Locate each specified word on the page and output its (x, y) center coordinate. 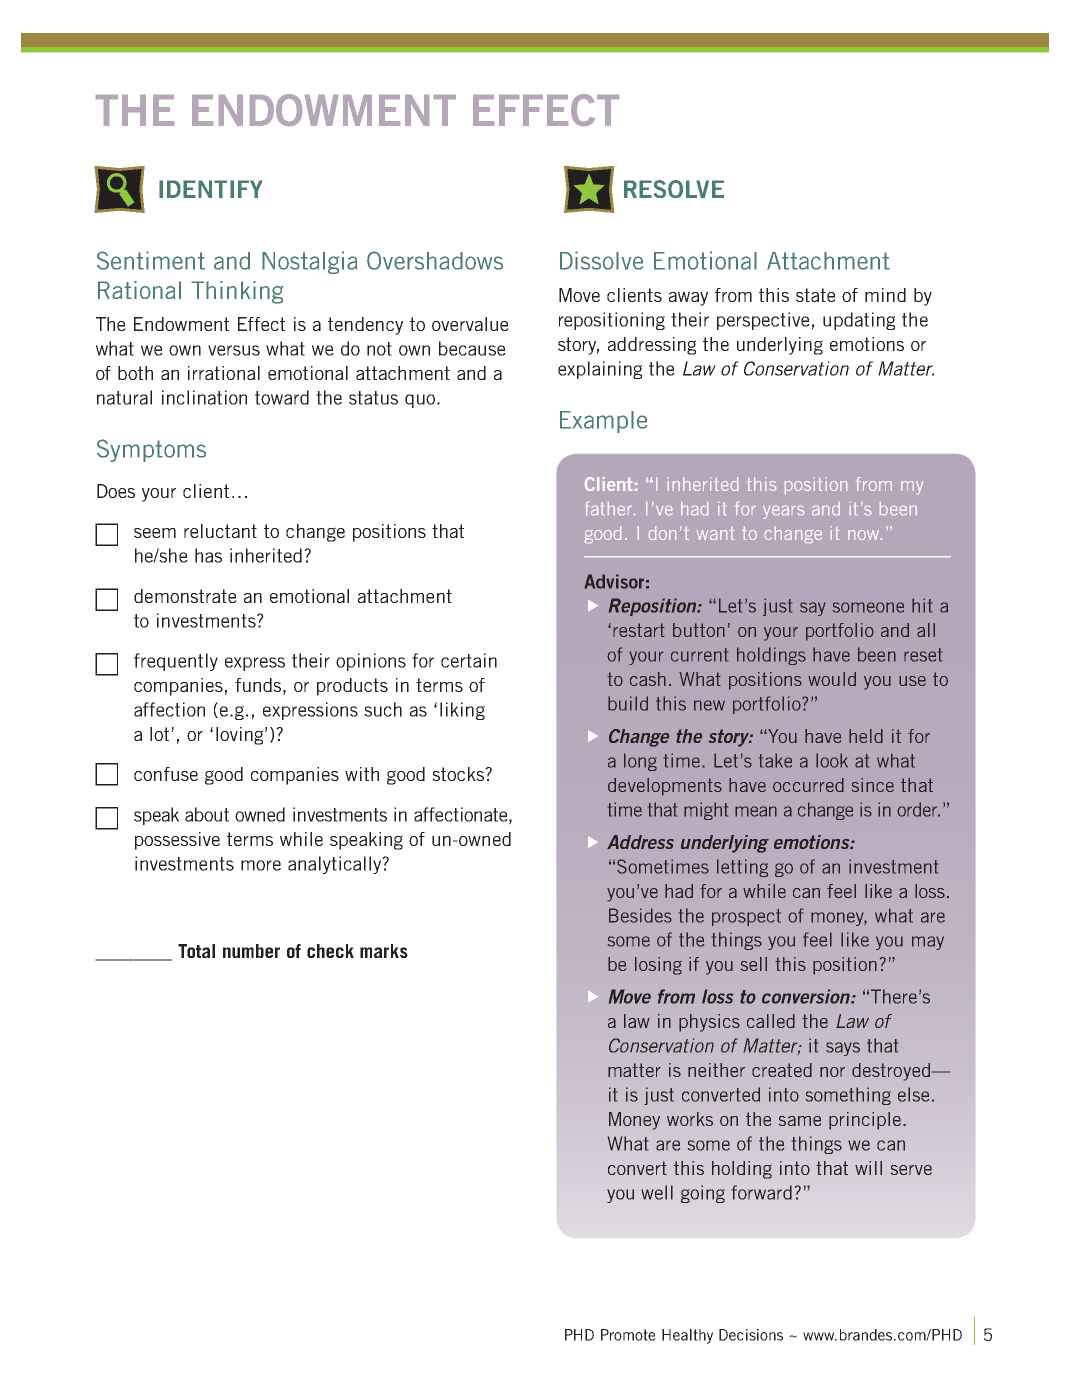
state (816, 295)
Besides (640, 915)
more (261, 865)
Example (603, 422)
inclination (204, 397)
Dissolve (601, 260)
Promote (628, 1335)
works (690, 1119)
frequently (176, 662)
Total (196, 951)
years (783, 512)
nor (832, 1072)
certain (469, 660)
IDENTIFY (210, 189)
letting (742, 868)
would (832, 679)
